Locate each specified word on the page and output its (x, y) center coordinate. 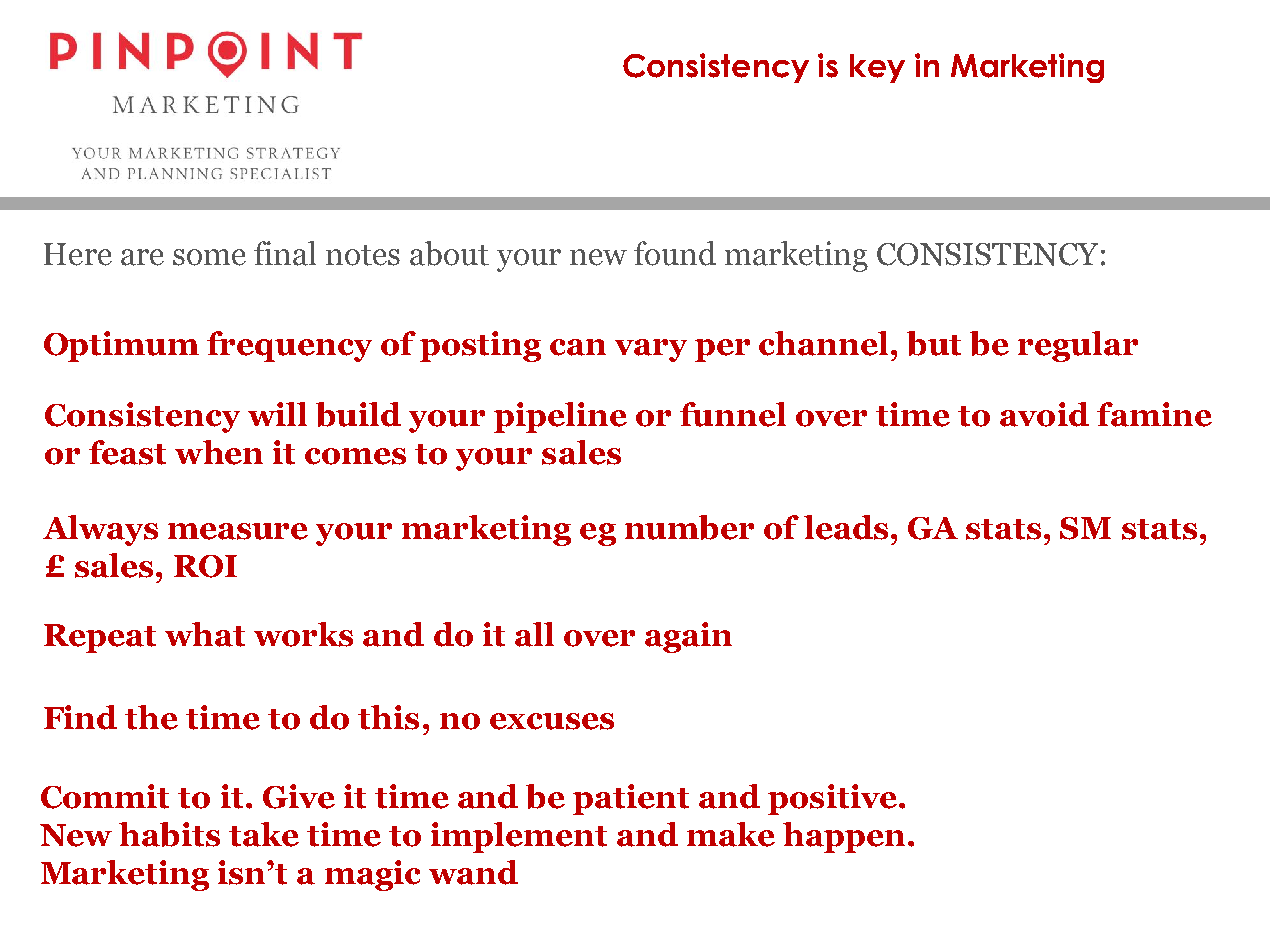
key (877, 68)
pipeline (560, 417)
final (285, 253)
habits (169, 834)
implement (519, 837)
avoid (1044, 414)
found (675, 253)
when (219, 452)
